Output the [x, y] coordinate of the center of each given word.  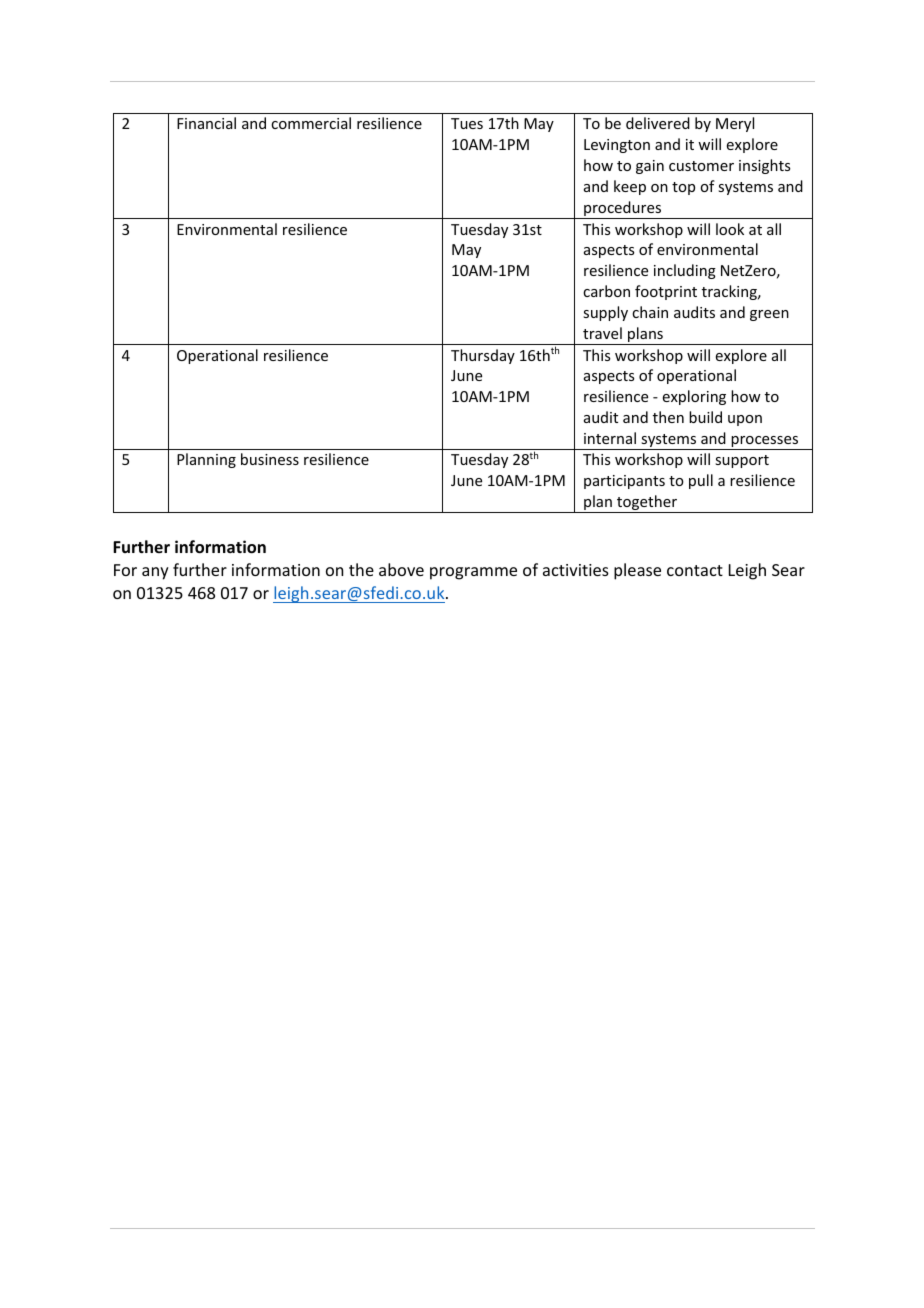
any [155, 573]
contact [695, 570]
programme [473, 573]
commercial [311, 123]
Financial [206, 123]
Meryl [735, 124]
